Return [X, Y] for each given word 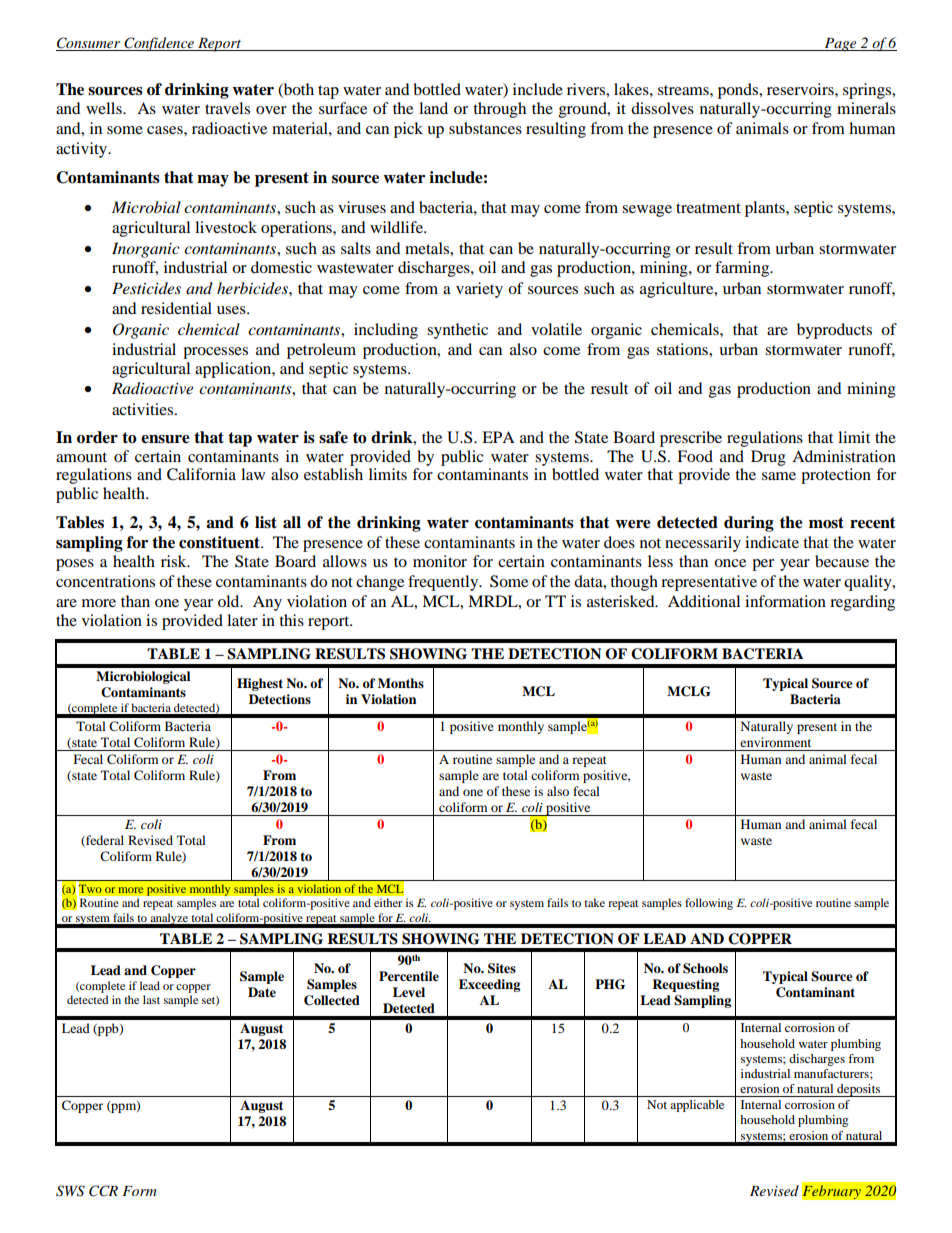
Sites [502, 968]
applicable [697, 1106]
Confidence [159, 44]
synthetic [457, 331]
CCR [103, 1191]
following [709, 904]
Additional [704, 601]
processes [215, 353]
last [151, 999]
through [499, 110]
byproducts [834, 331]
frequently [444, 583]
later [242, 620]
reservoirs [801, 89]
